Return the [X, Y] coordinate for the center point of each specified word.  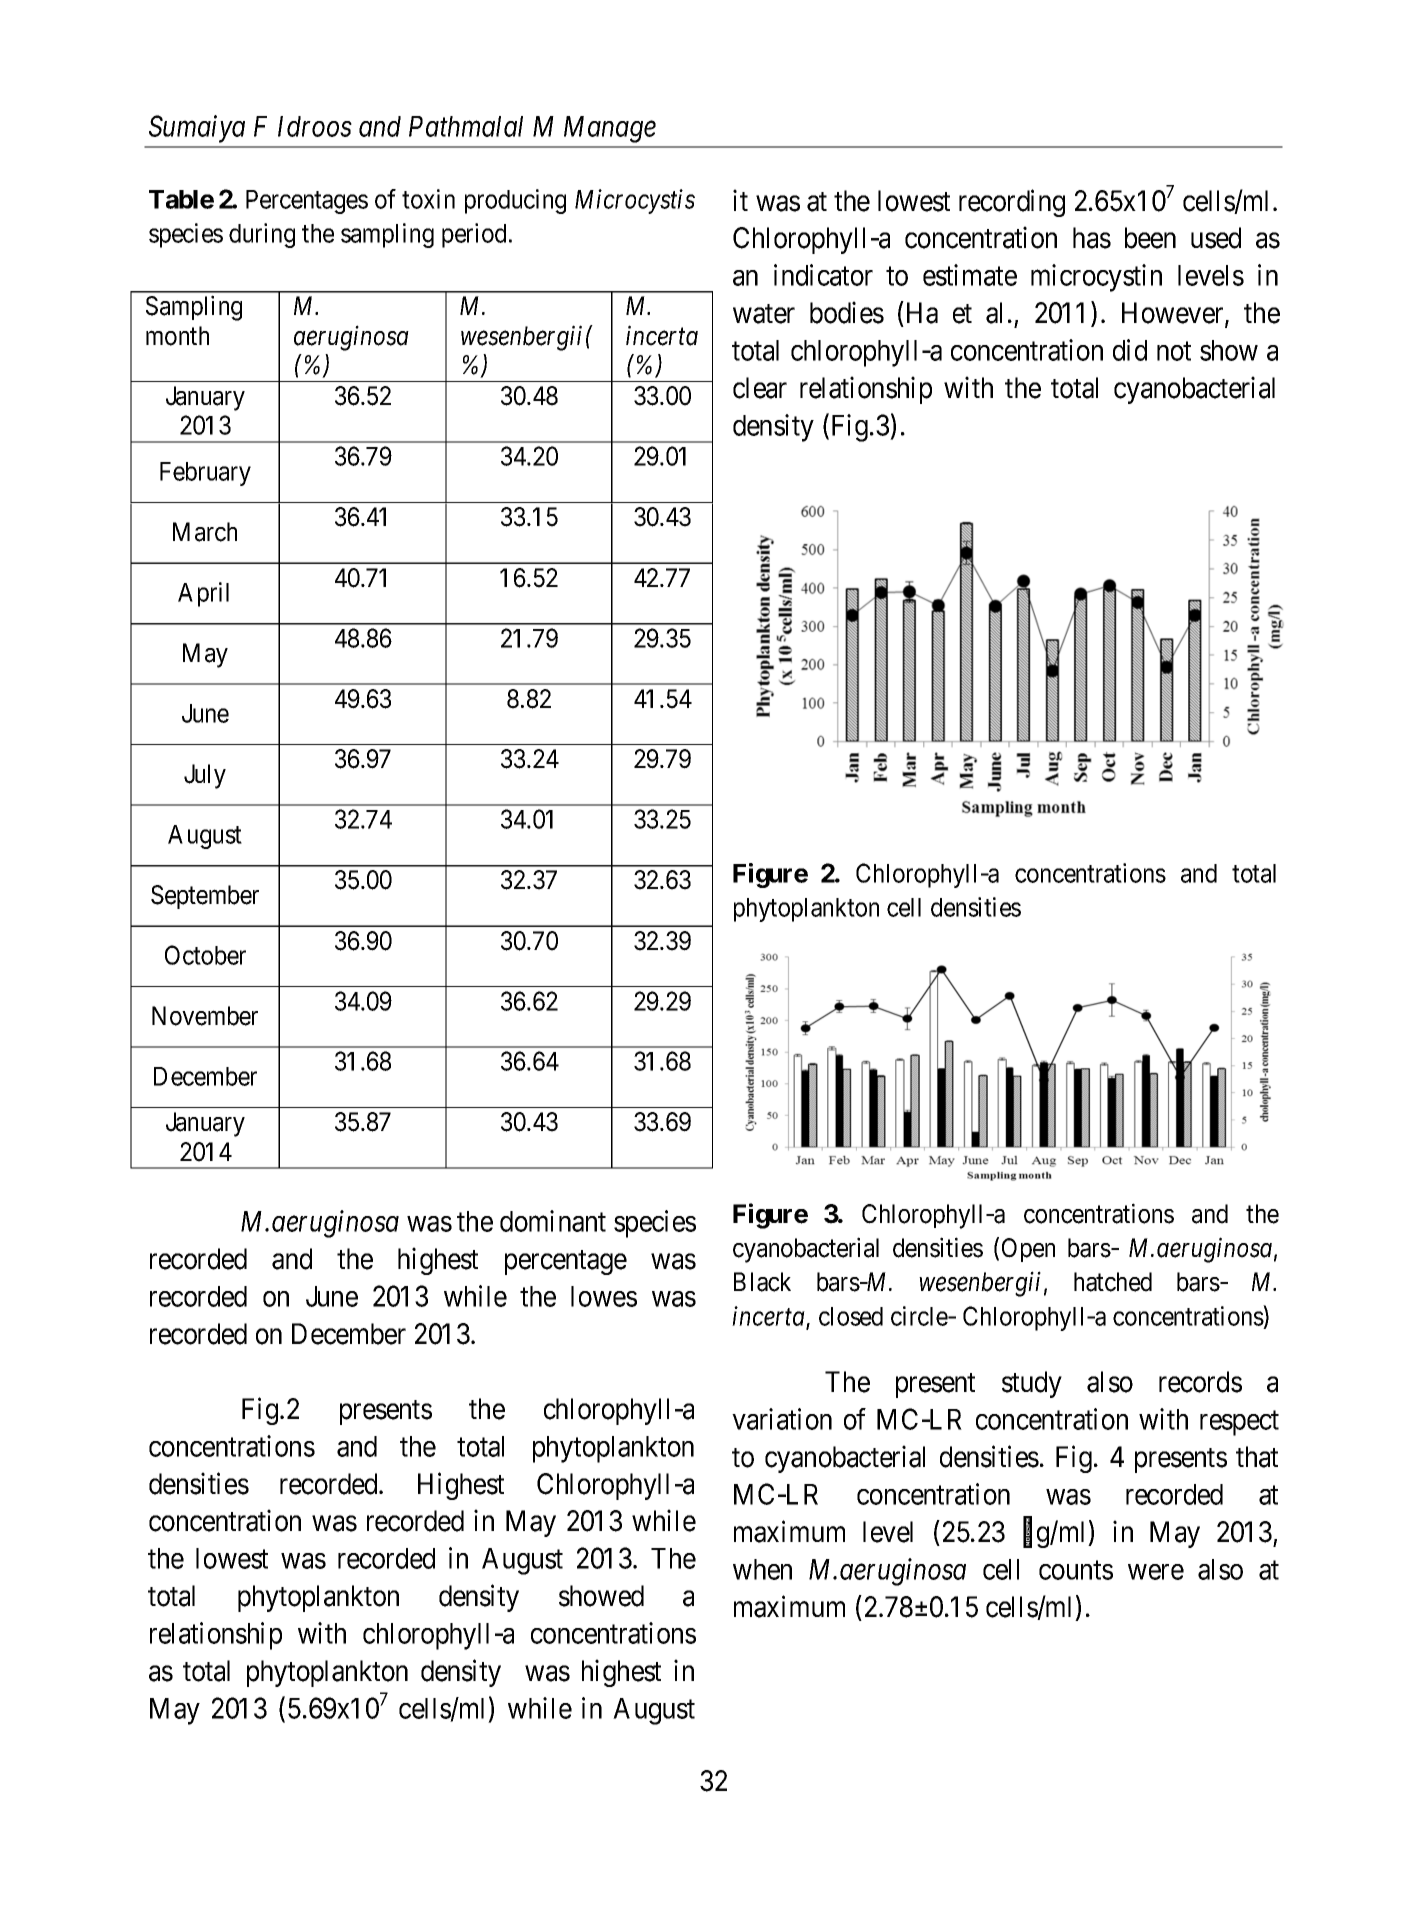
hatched [1113, 1282]
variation [782, 1419]
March [205, 532]
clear [760, 388]
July [205, 776]
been [1150, 238]
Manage [610, 129]
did [1130, 350]
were [1156, 1572]
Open [1028, 1250]
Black [762, 1282]
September [205, 897]
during [262, 235]
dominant [553, 1221]
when [762, 1569]
